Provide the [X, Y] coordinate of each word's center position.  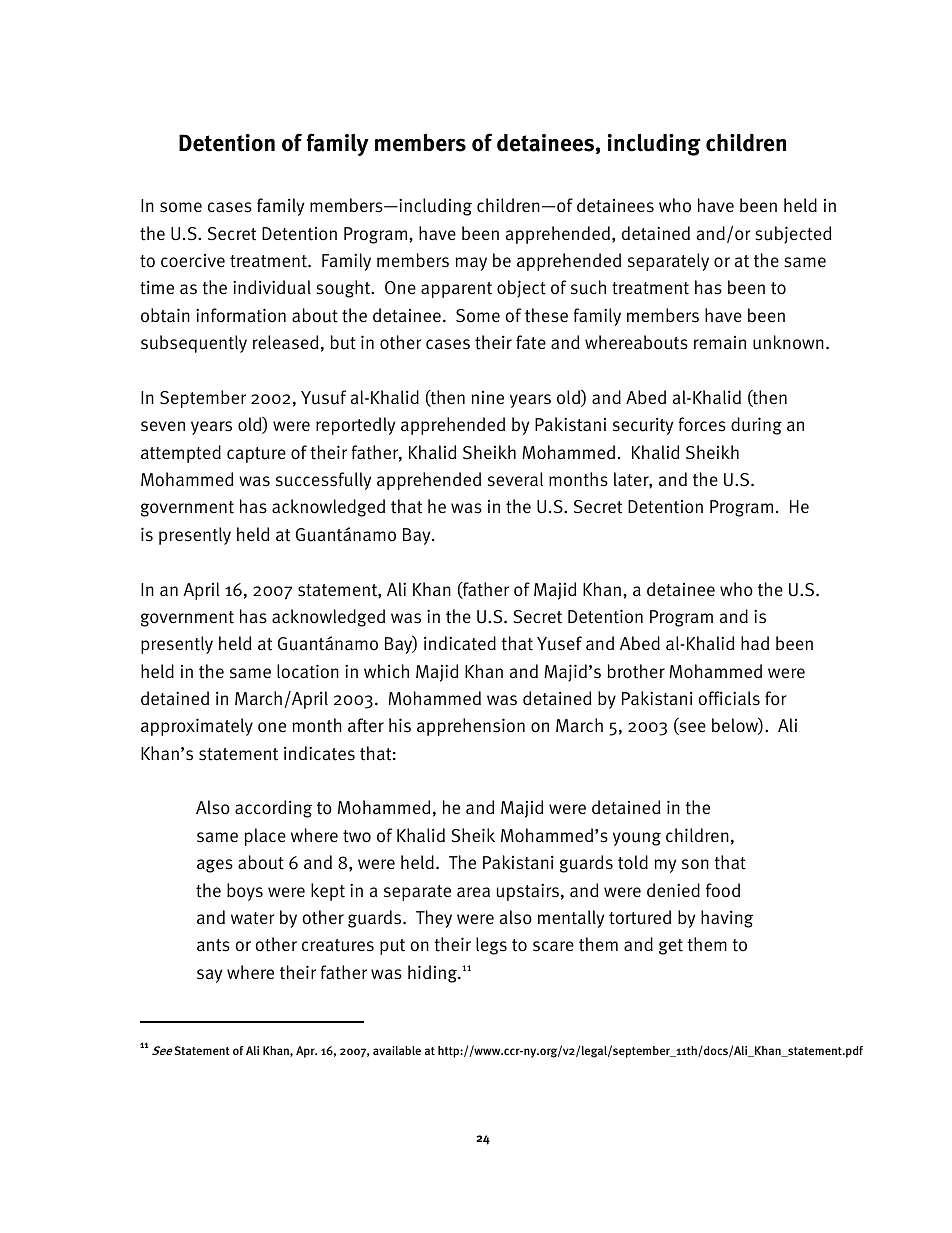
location [308, 671]
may [471, 264]
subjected [793, 235]
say [209, 976]
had [755, 643]
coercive [193, 261]
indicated [460, 643]
